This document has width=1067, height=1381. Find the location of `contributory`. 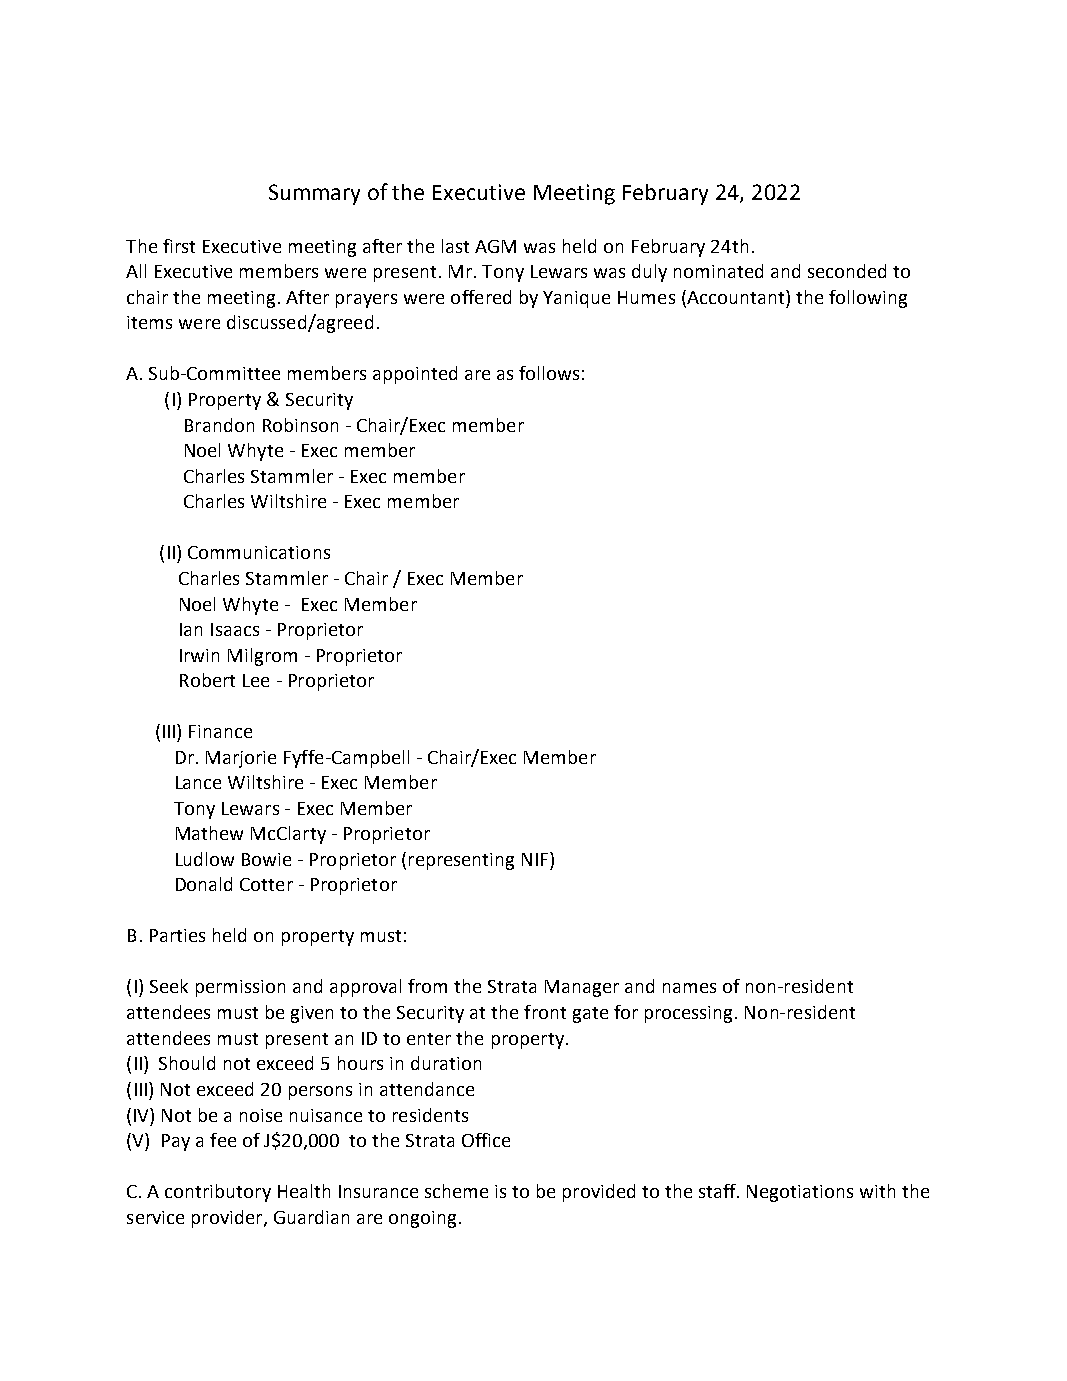

contributory is located at coordinates (218, 1193).
